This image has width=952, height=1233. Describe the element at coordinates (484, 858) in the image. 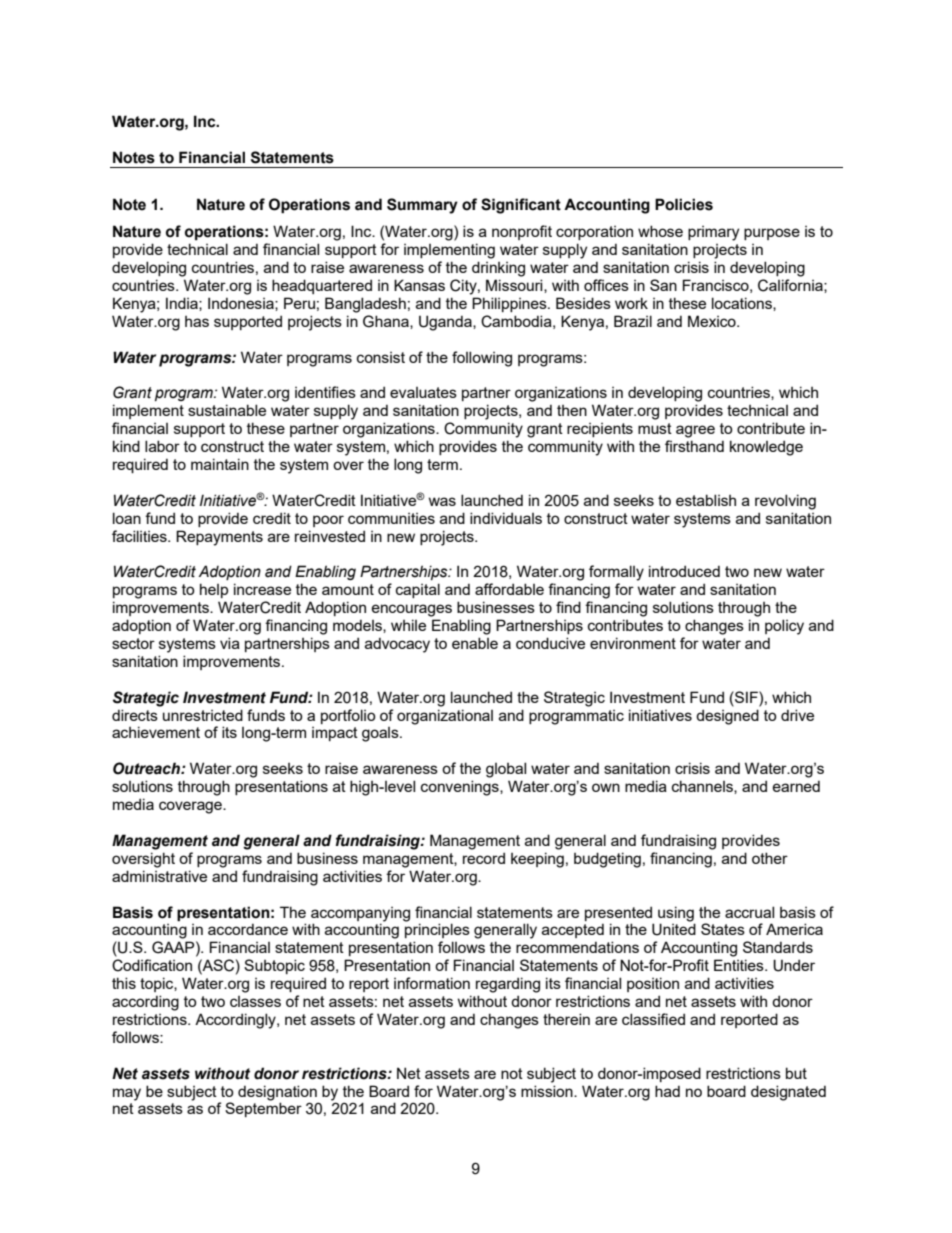

I see `record` at that location.
